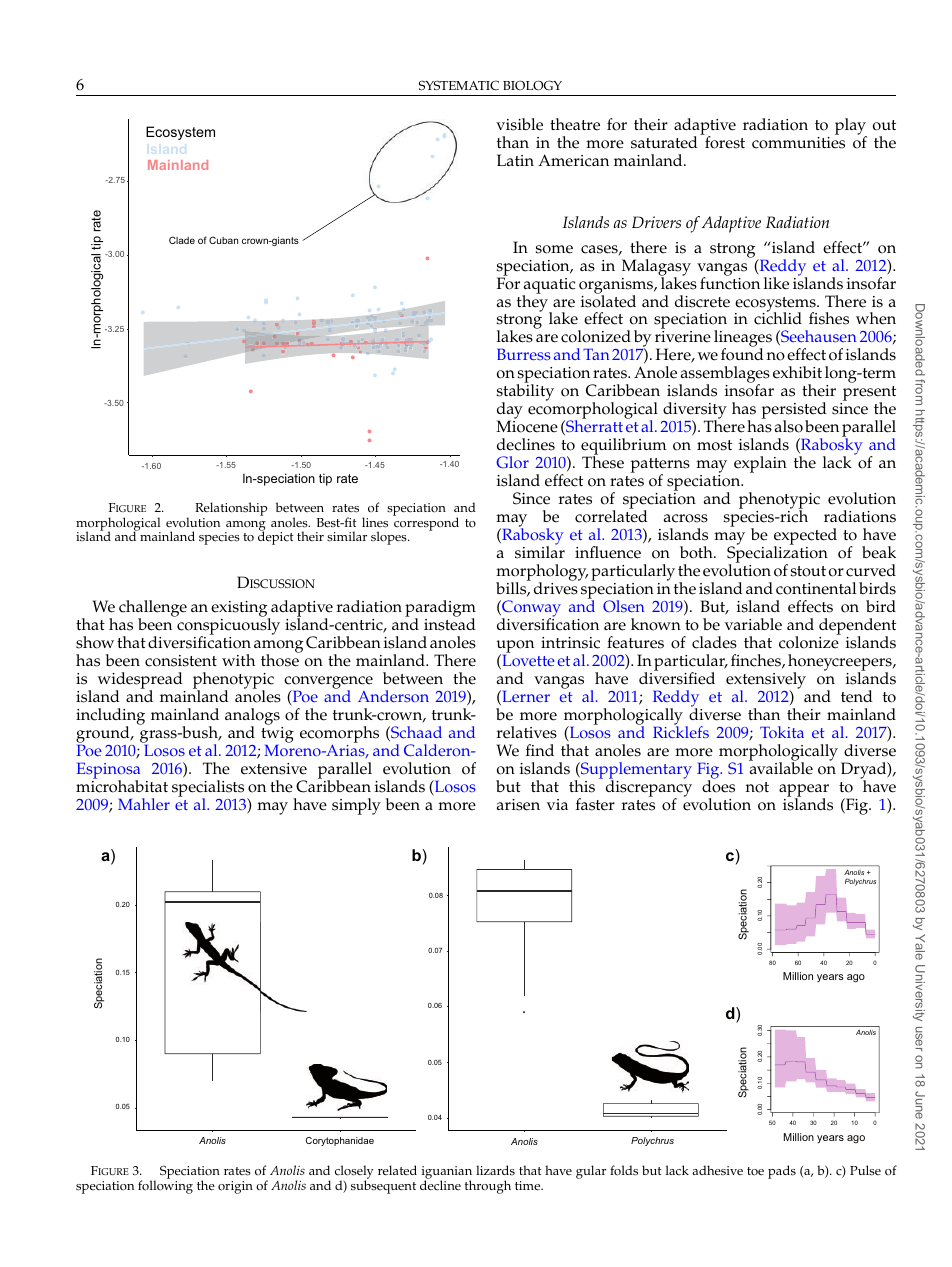 This image has height=1267, width=952. Describe the element at coordinates (782, 1172) in the image. I see `pads` at that location.
